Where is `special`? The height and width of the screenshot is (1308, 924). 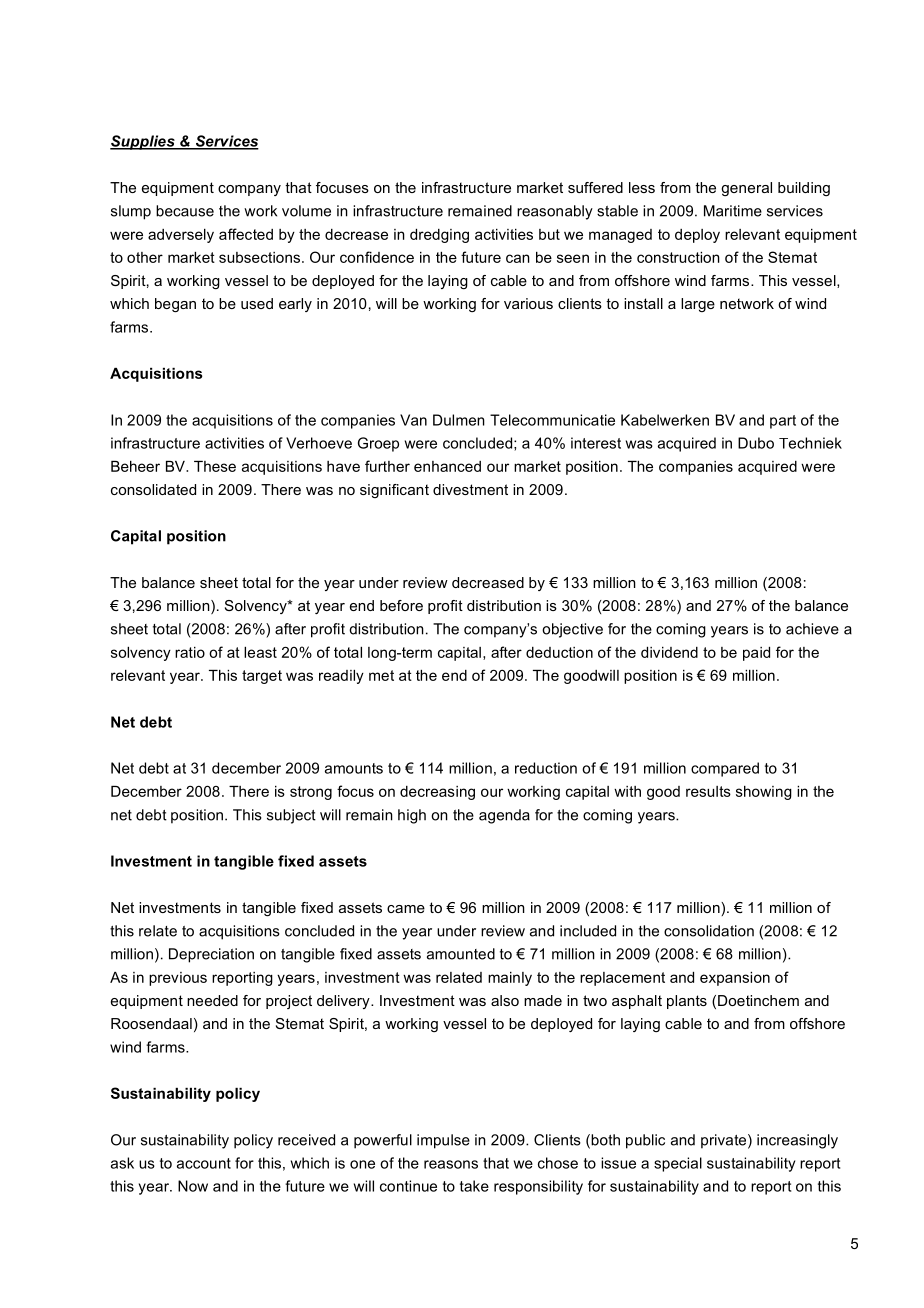 special is located at coordinates (678, 1164).
